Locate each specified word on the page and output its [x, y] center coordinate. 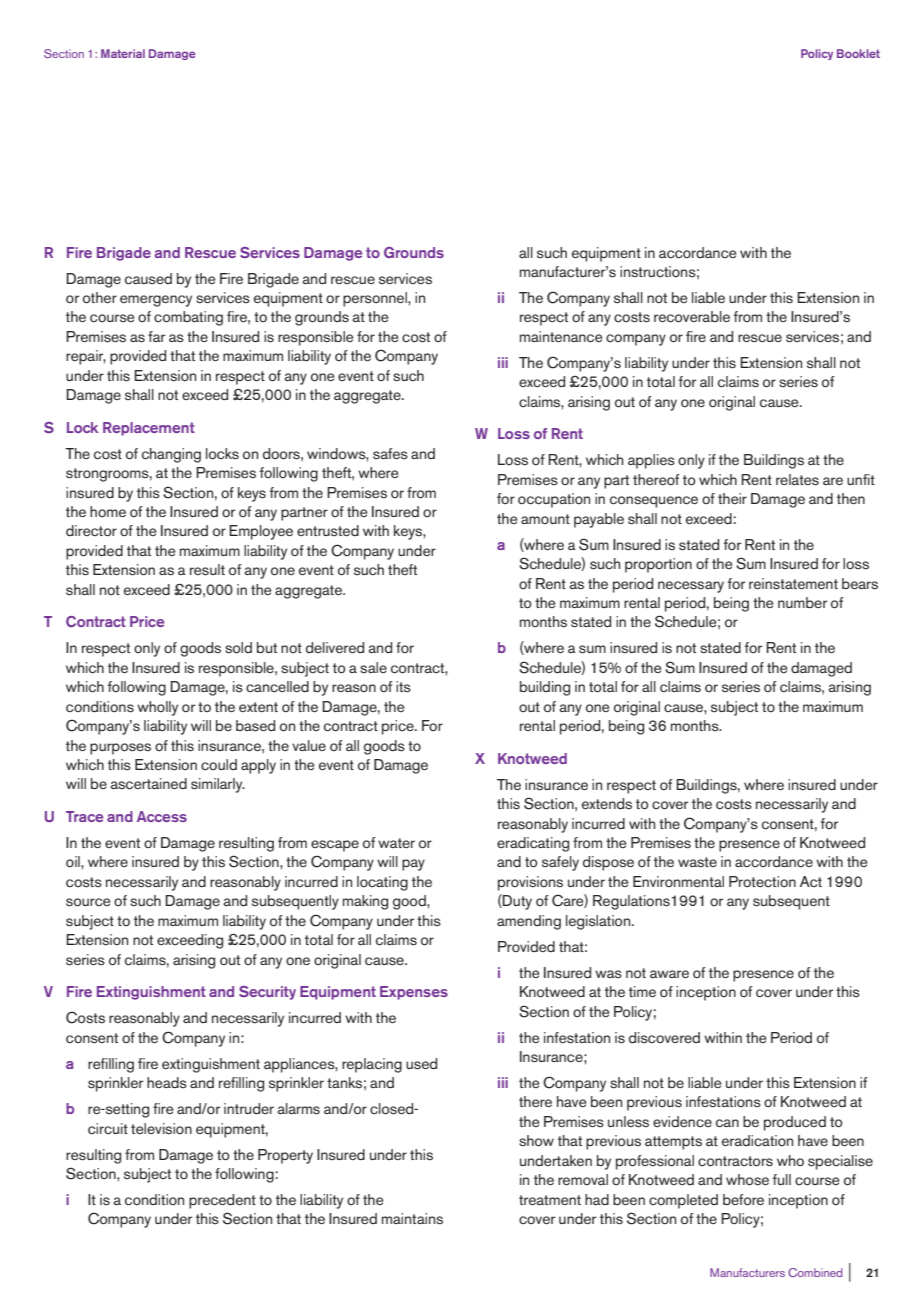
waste [697, 862]
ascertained [148, 783]
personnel [376, 299]
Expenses [414, 993]
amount [545, 519]
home [108, 511]
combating [188, 318]
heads [167, 1083]
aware [669, 974]
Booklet [858, 53]
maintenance [561, 336]
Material [123, 53]
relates [797, 480]
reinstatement [793, 584]
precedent [222, 1201]
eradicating [533, 844]
